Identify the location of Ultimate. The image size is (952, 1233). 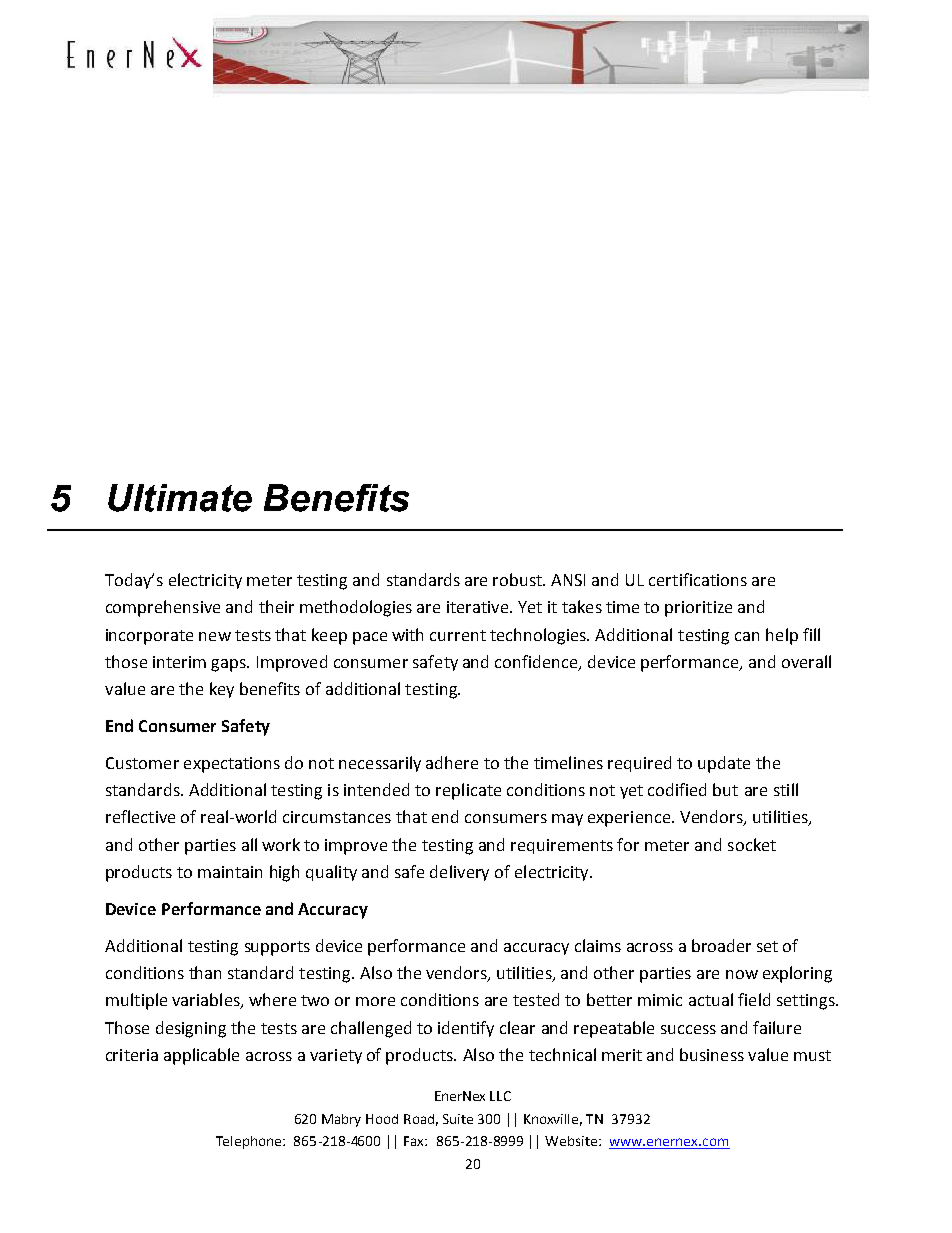
(180, 498).
